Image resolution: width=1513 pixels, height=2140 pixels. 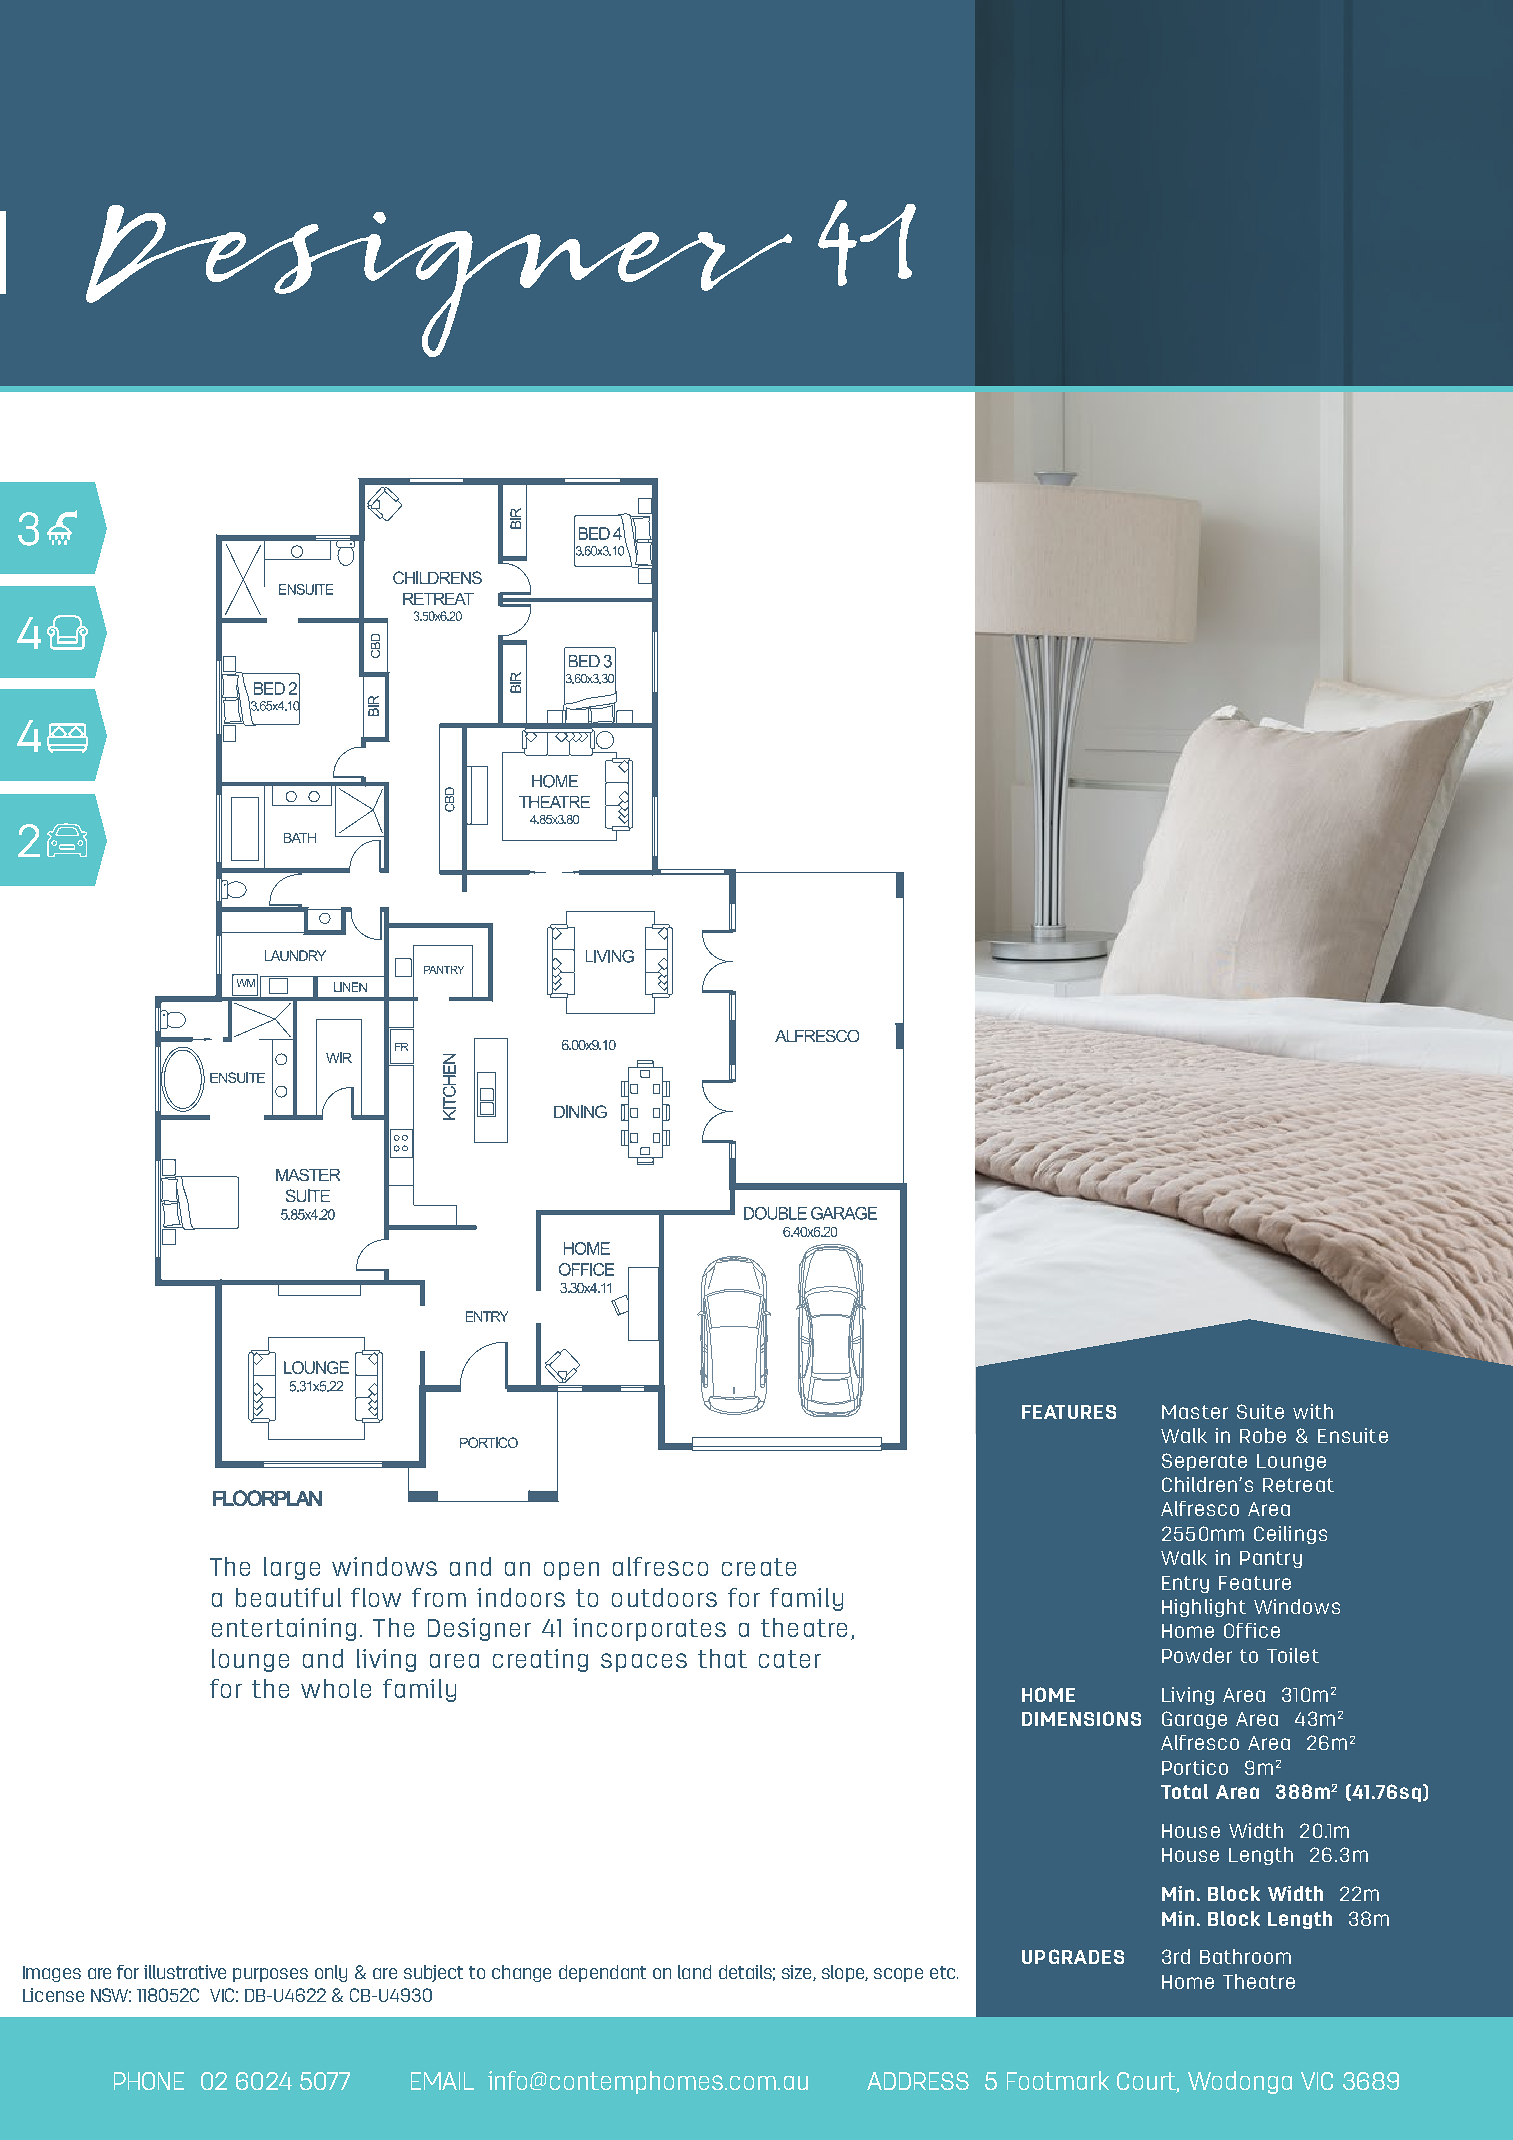 I want to click on whole, so click(x=336, y=1688).
